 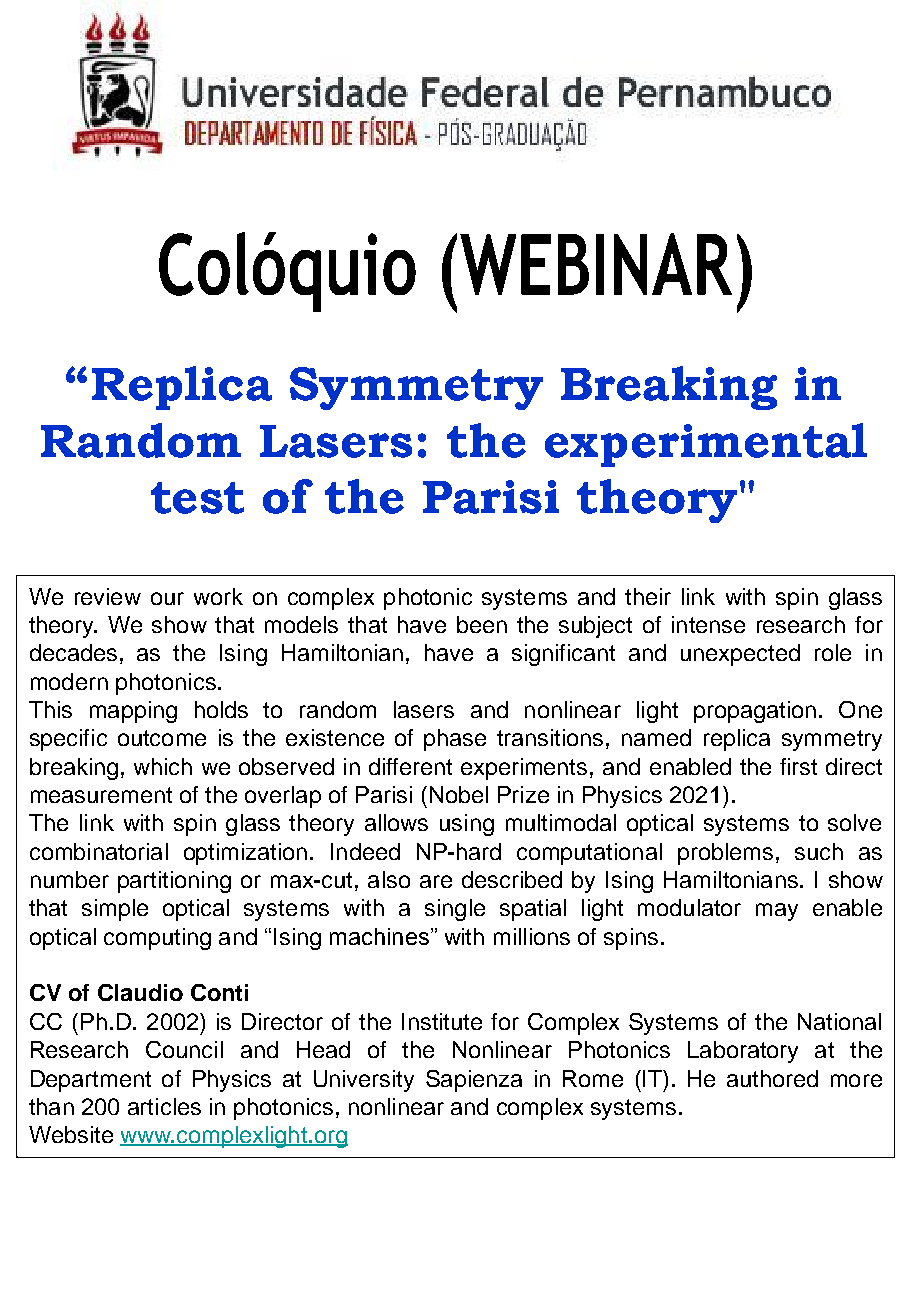 What do you see at coordinates (648, 596) in the screenshot?
I see `their` at bounding box center [648, 596].
